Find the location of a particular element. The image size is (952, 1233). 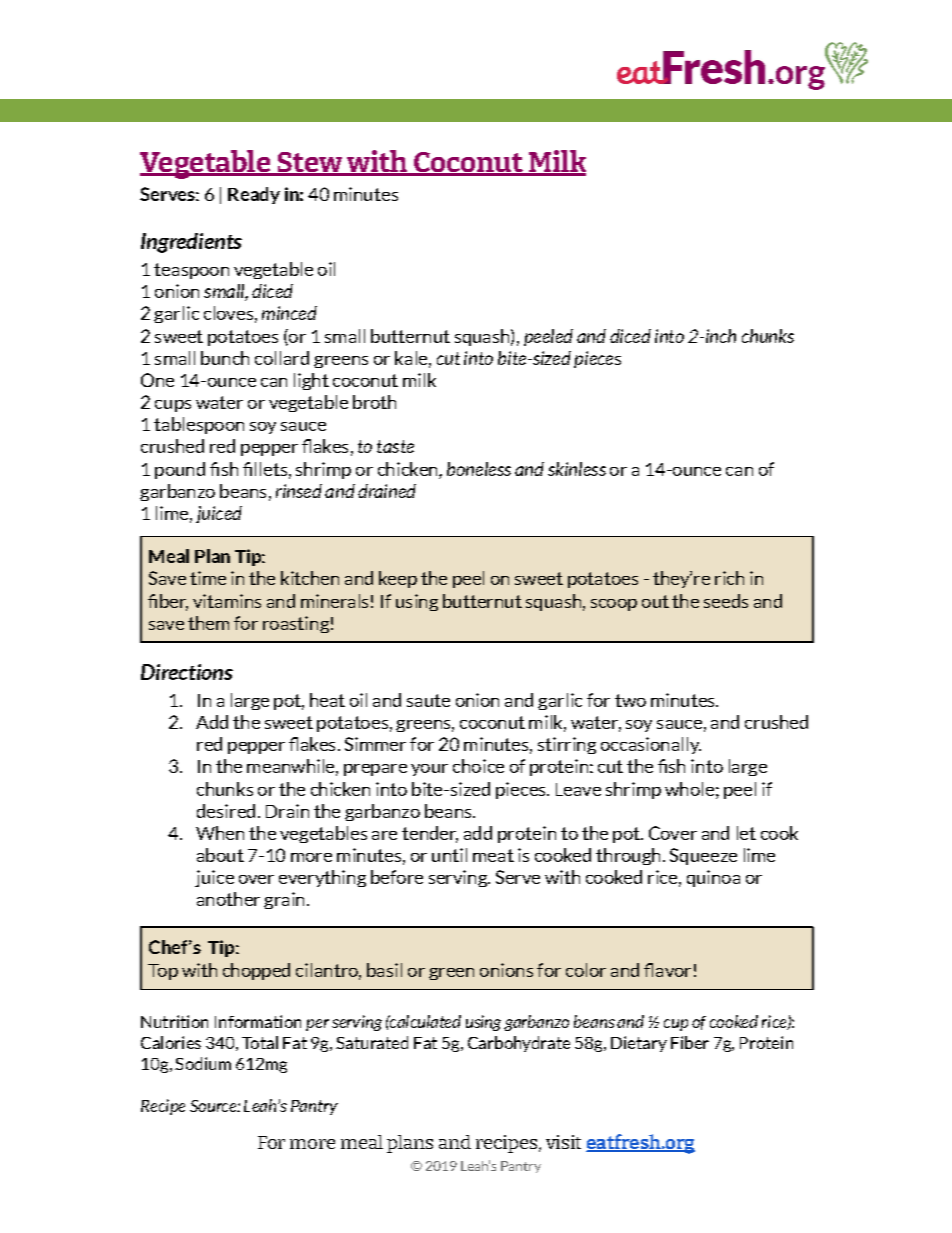

minced is located at coordinates (289, 313).
